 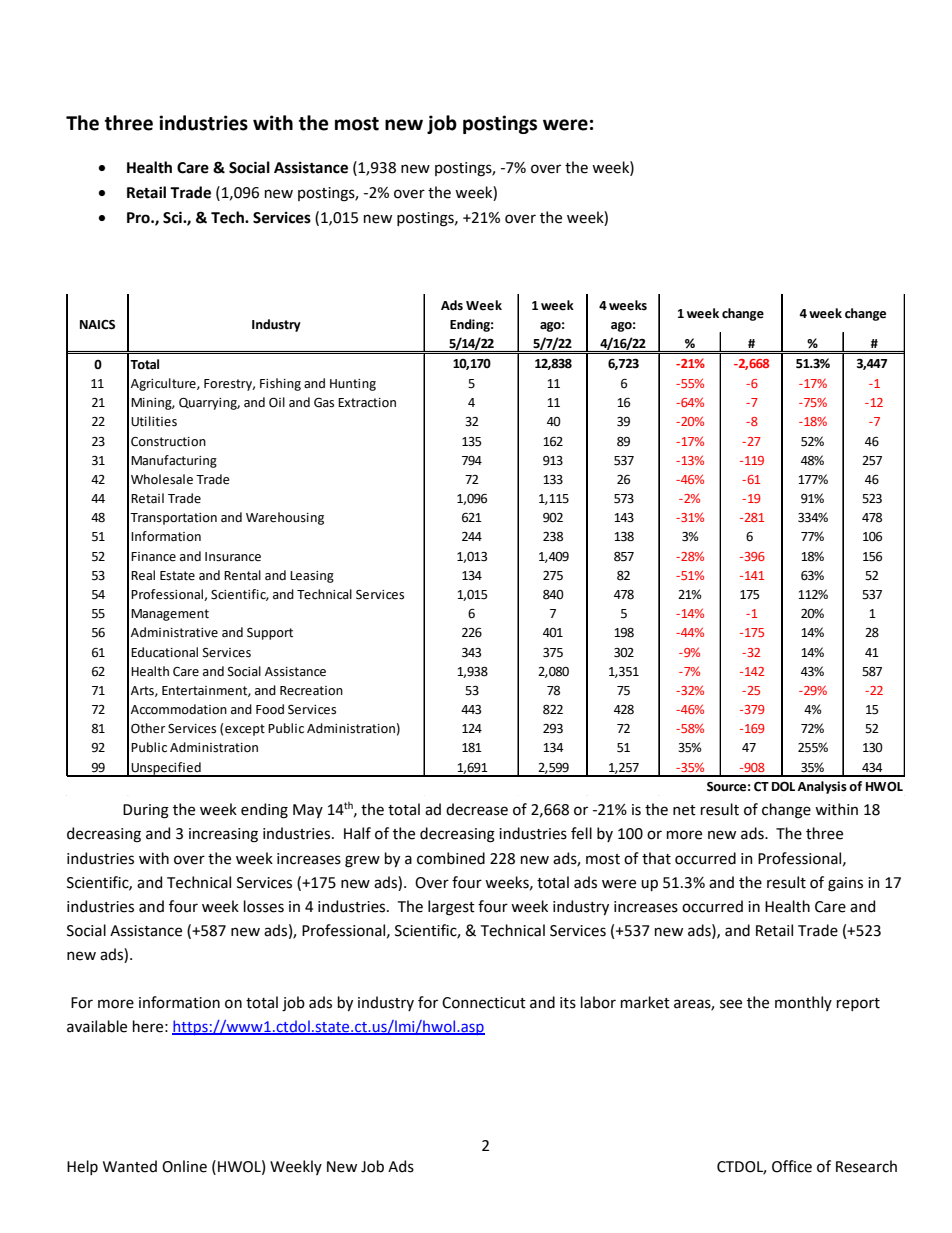 I want to click on Leasing, so click(x=312, y=577).
